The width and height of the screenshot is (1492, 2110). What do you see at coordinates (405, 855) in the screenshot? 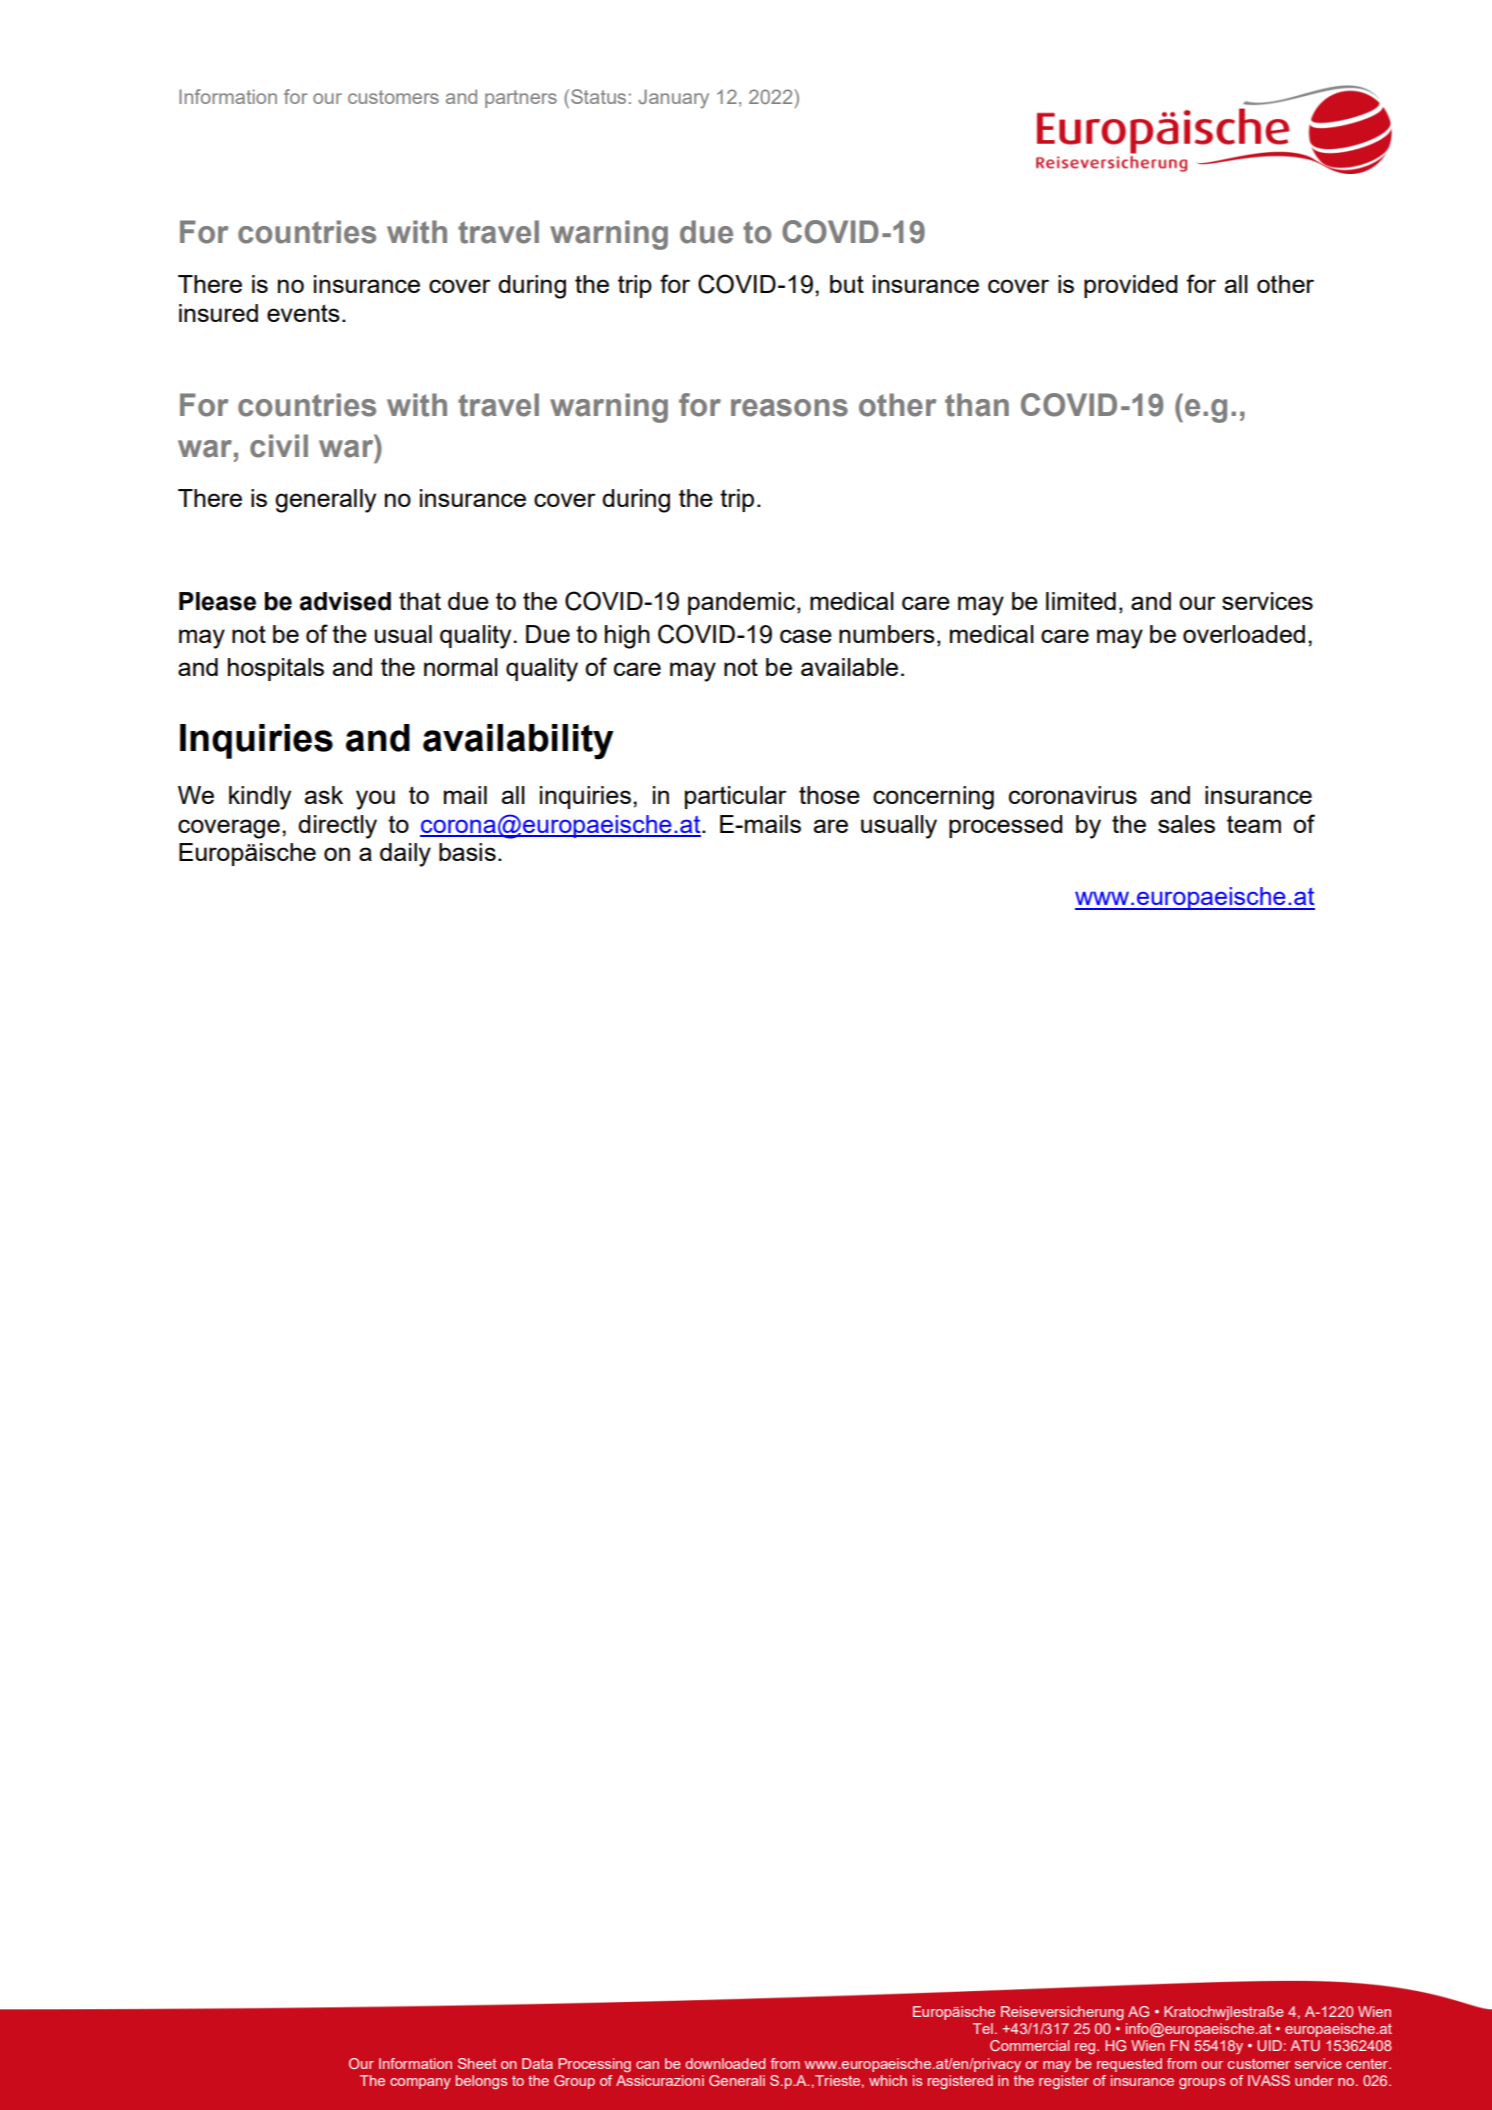
I see `daily` at bounding box center [405, 855].
